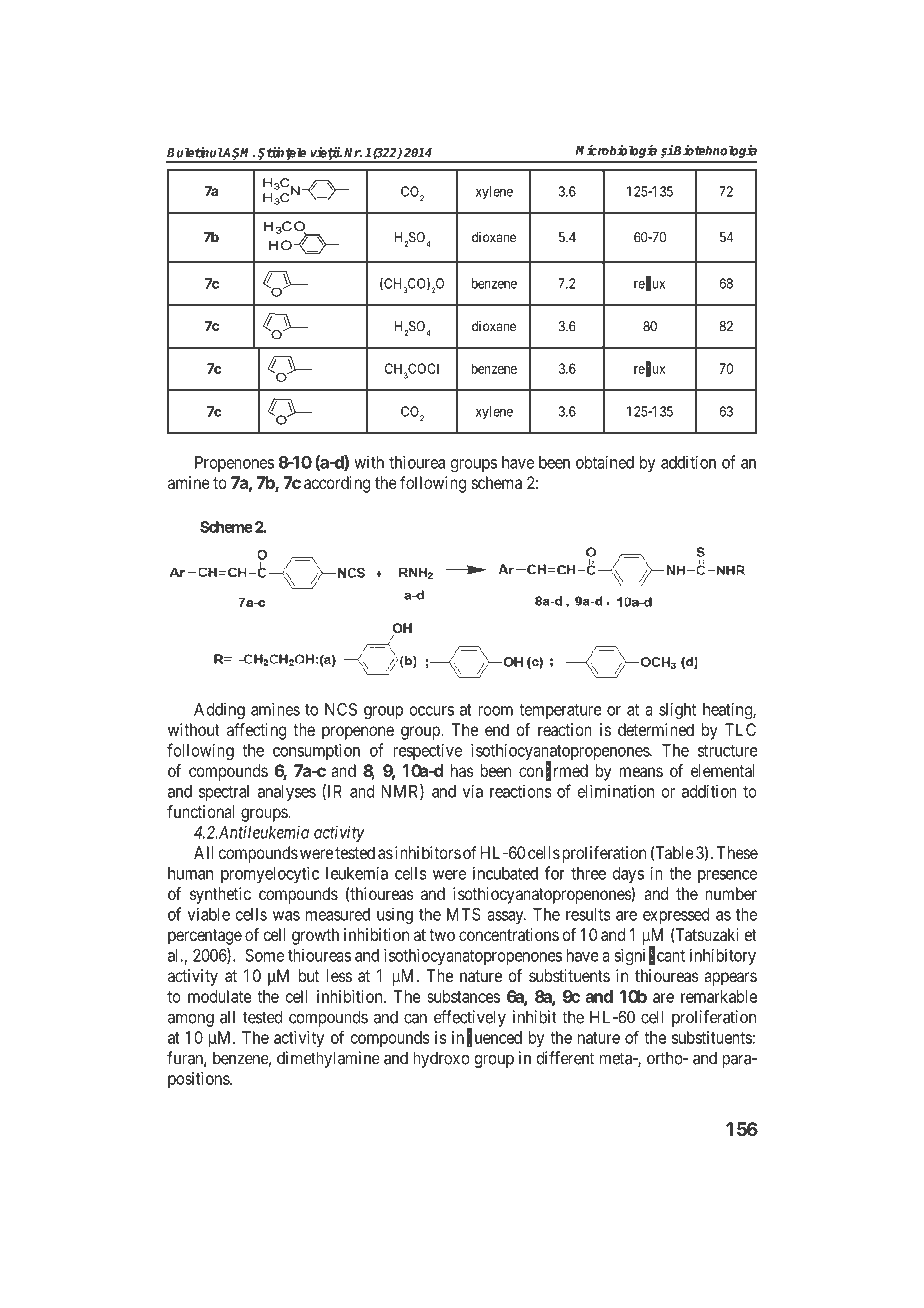 The height and width of the screenshot is (1308, 924). Describe the element at coordinates (497, 482) in the screenshot. I see `schema` at that location.
